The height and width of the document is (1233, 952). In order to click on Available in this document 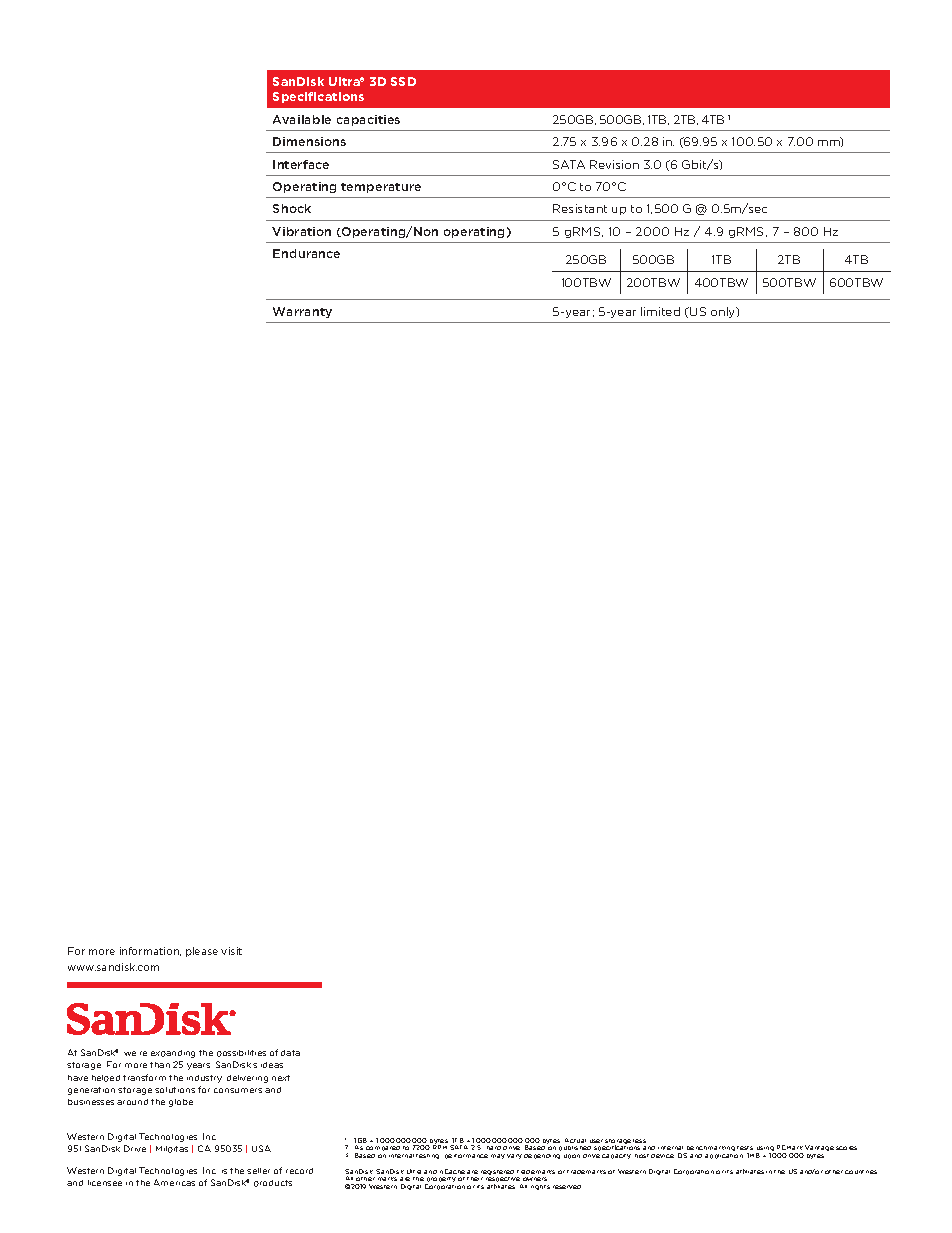, I will do `click(302, 119)`.
